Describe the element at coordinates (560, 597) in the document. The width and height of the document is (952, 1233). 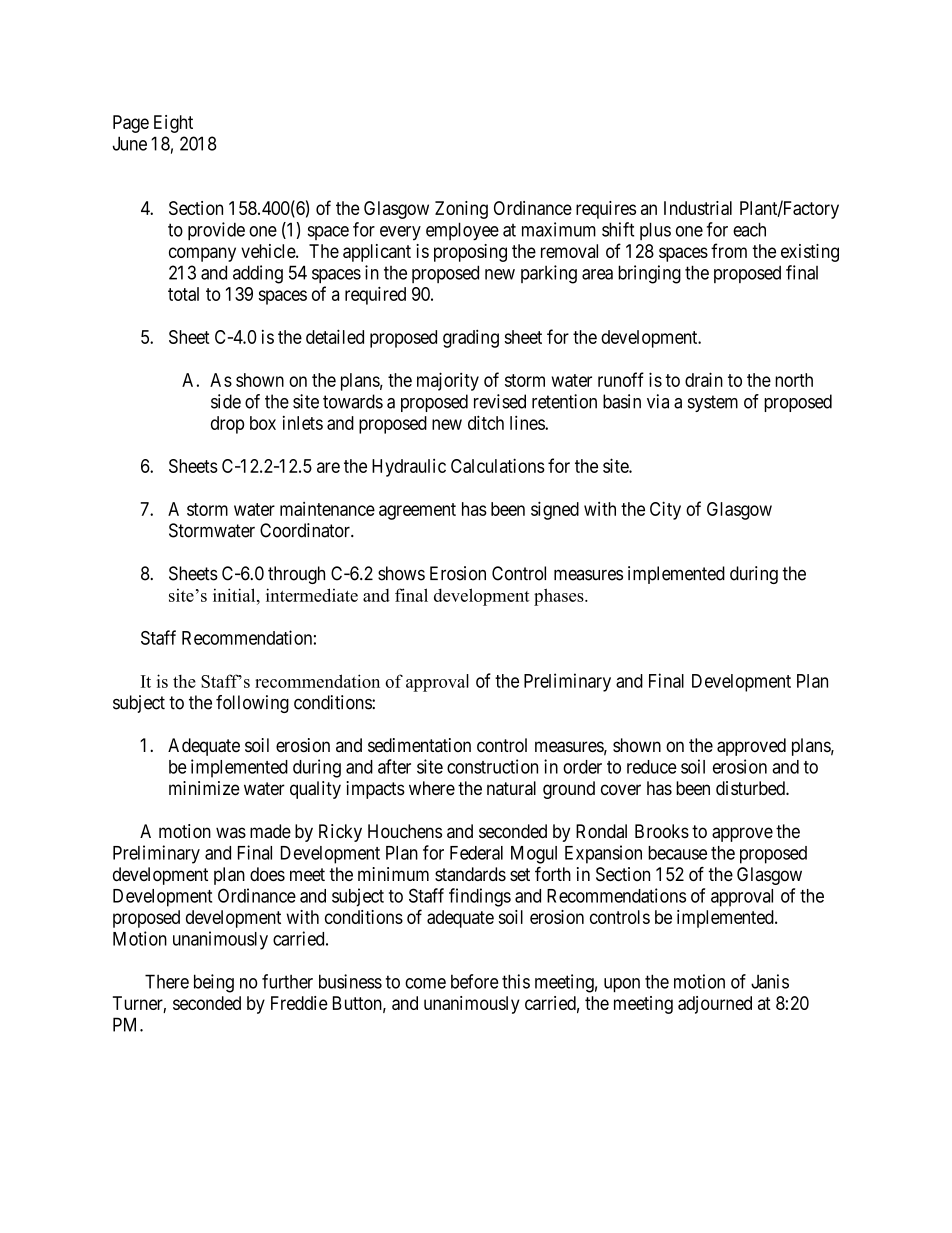
I see `phases` at that location.
